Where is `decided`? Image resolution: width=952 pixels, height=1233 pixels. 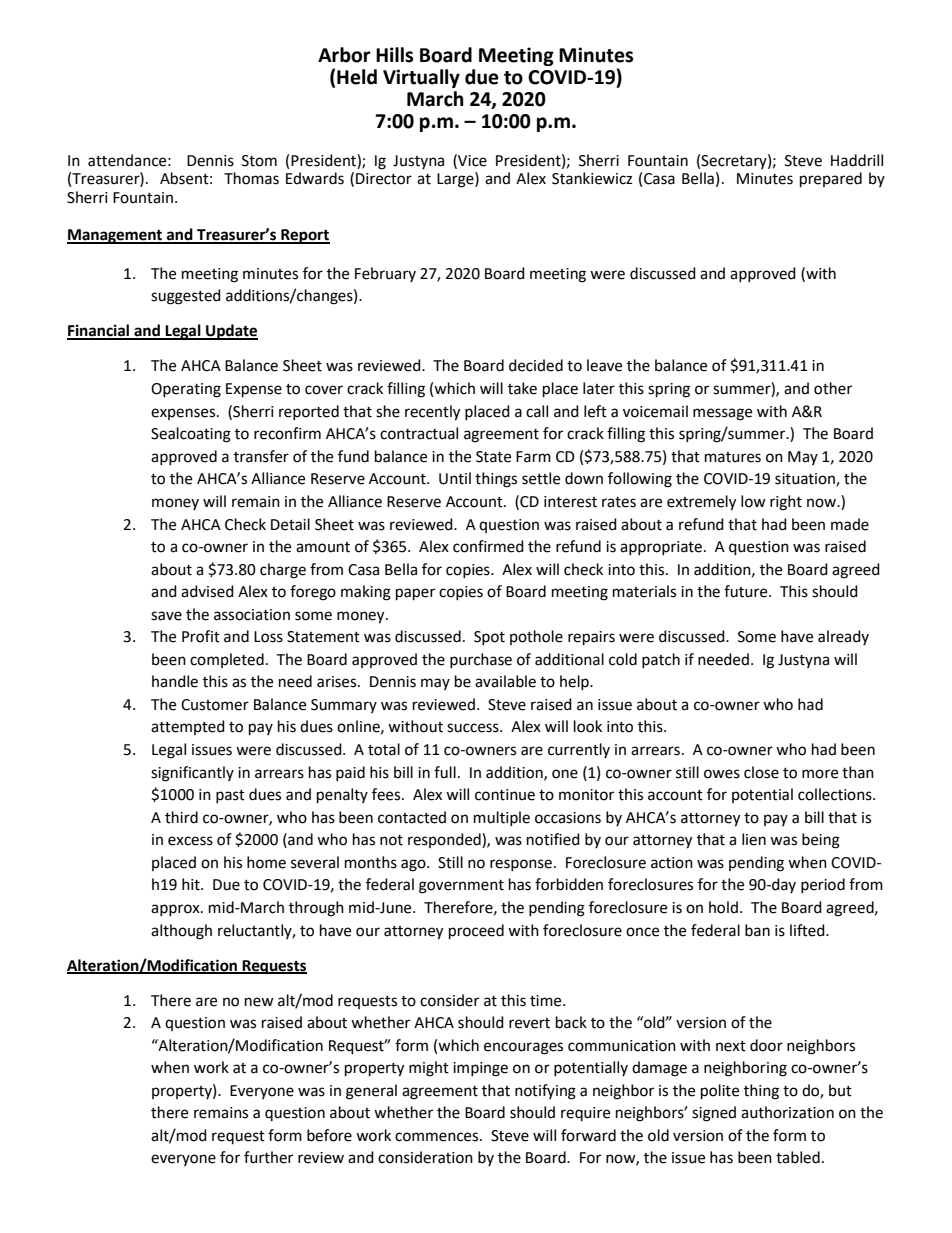
decided is located at coordinates (536, 365).
